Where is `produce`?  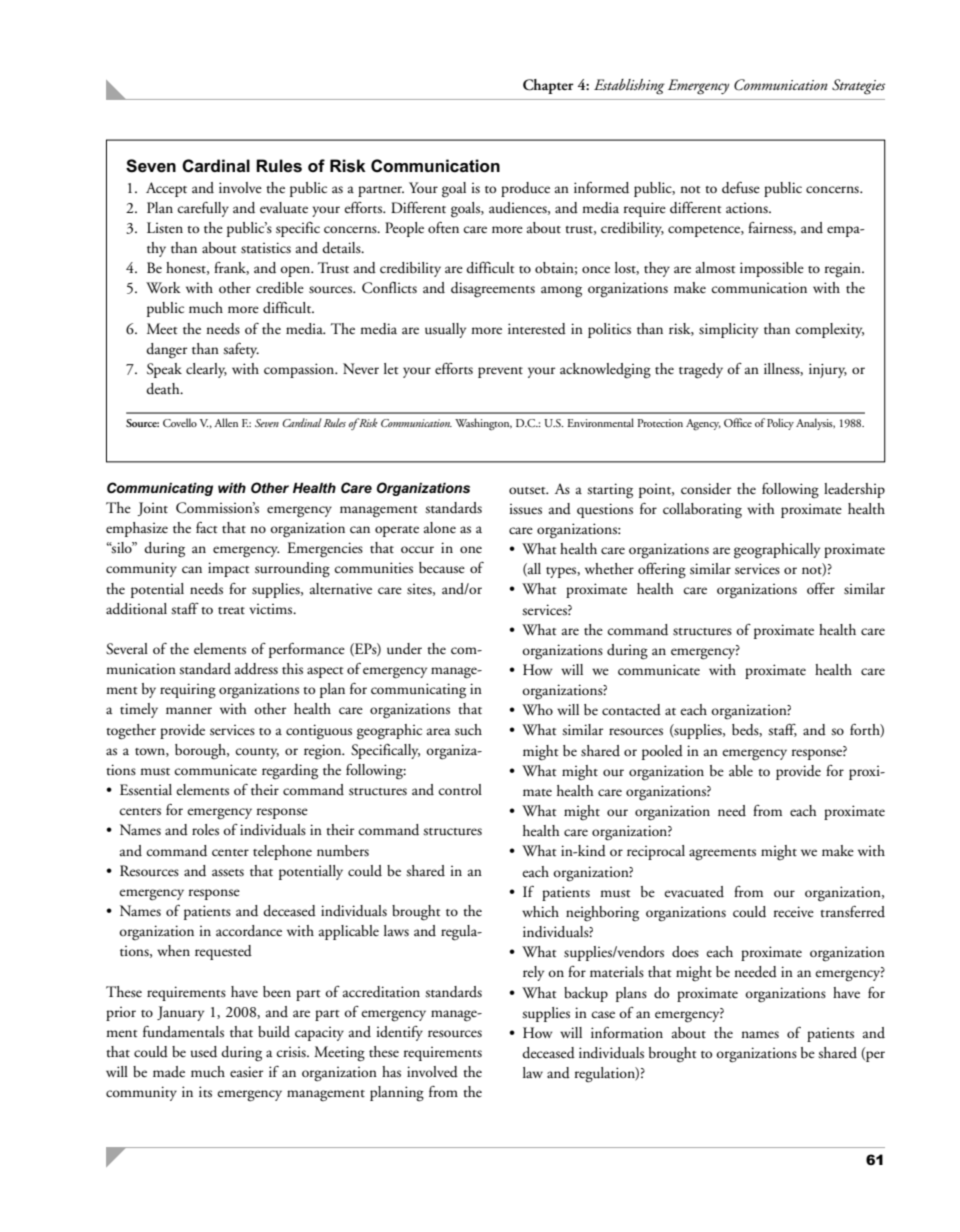
produce is located at coordinates (525, 189).
